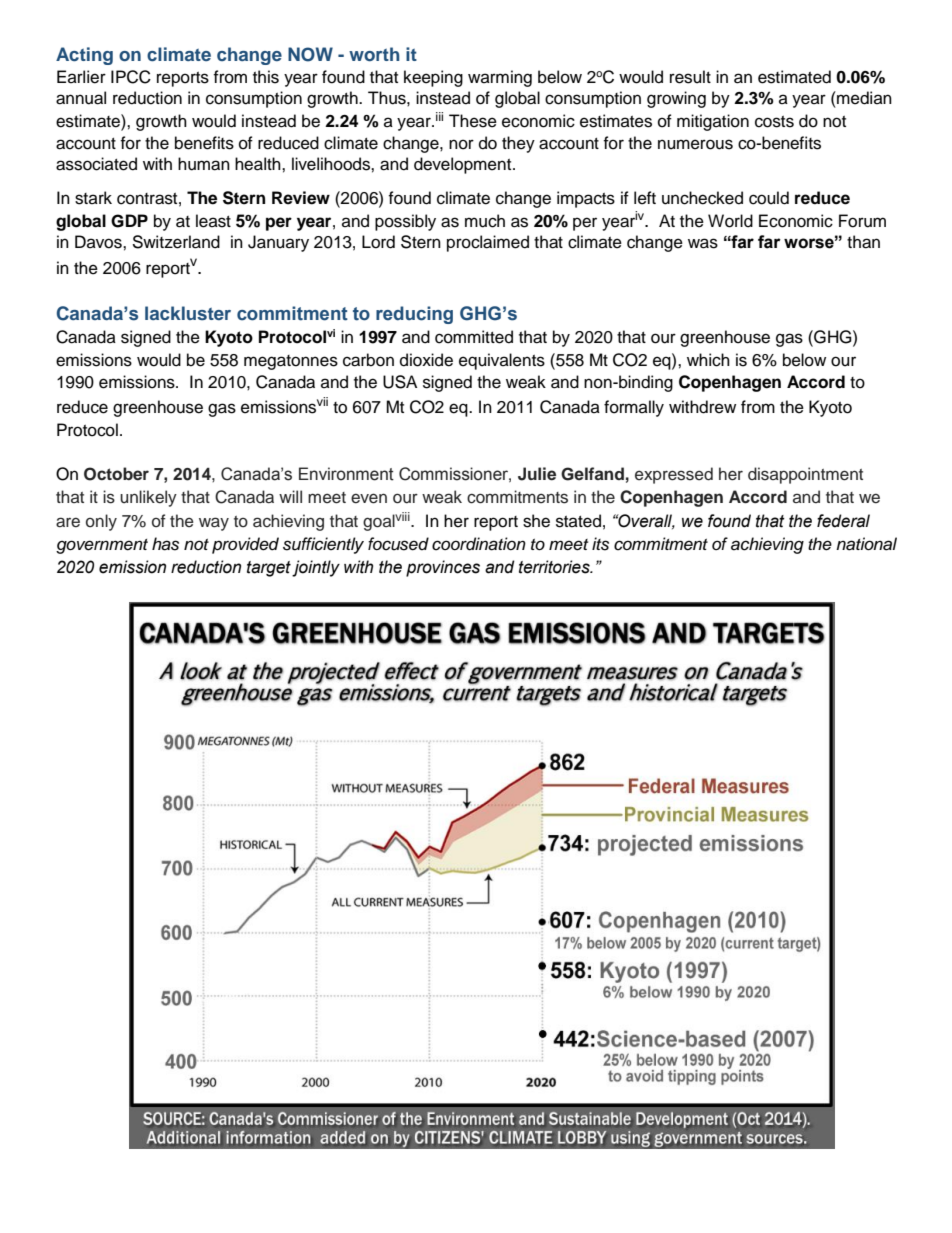  Describe the element at coordinates (690, 77) in the page. I see `result` at that location.
